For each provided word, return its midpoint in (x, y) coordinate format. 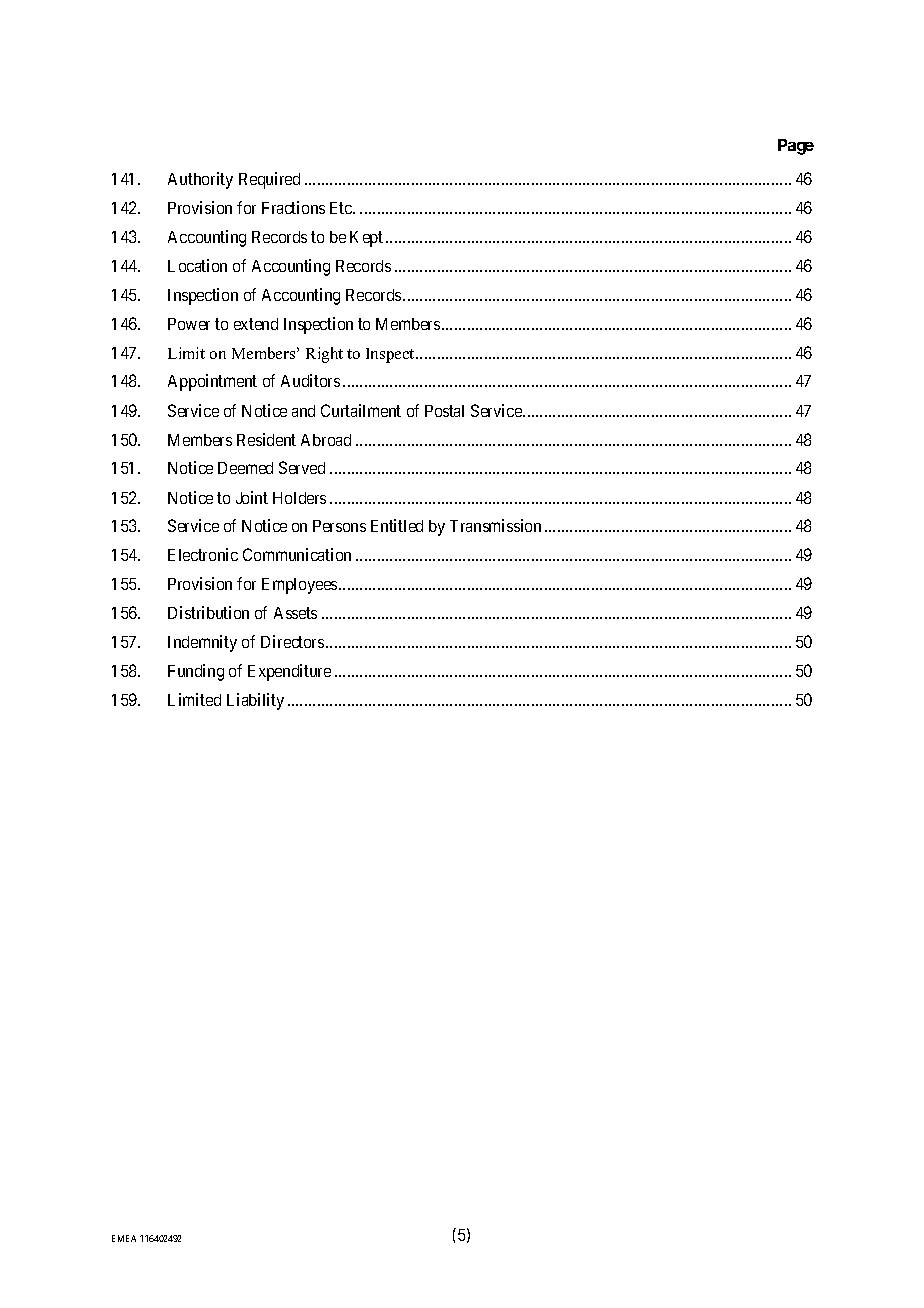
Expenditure (289, 672)
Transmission (495, 525)
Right (324, 355)
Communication (297, 554)
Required (269, 180)
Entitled (397, 525)
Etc (342, 208)
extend (256, 324)
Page (796, 147)
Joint (252, 497)
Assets (295, 613)
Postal (444, 411)
